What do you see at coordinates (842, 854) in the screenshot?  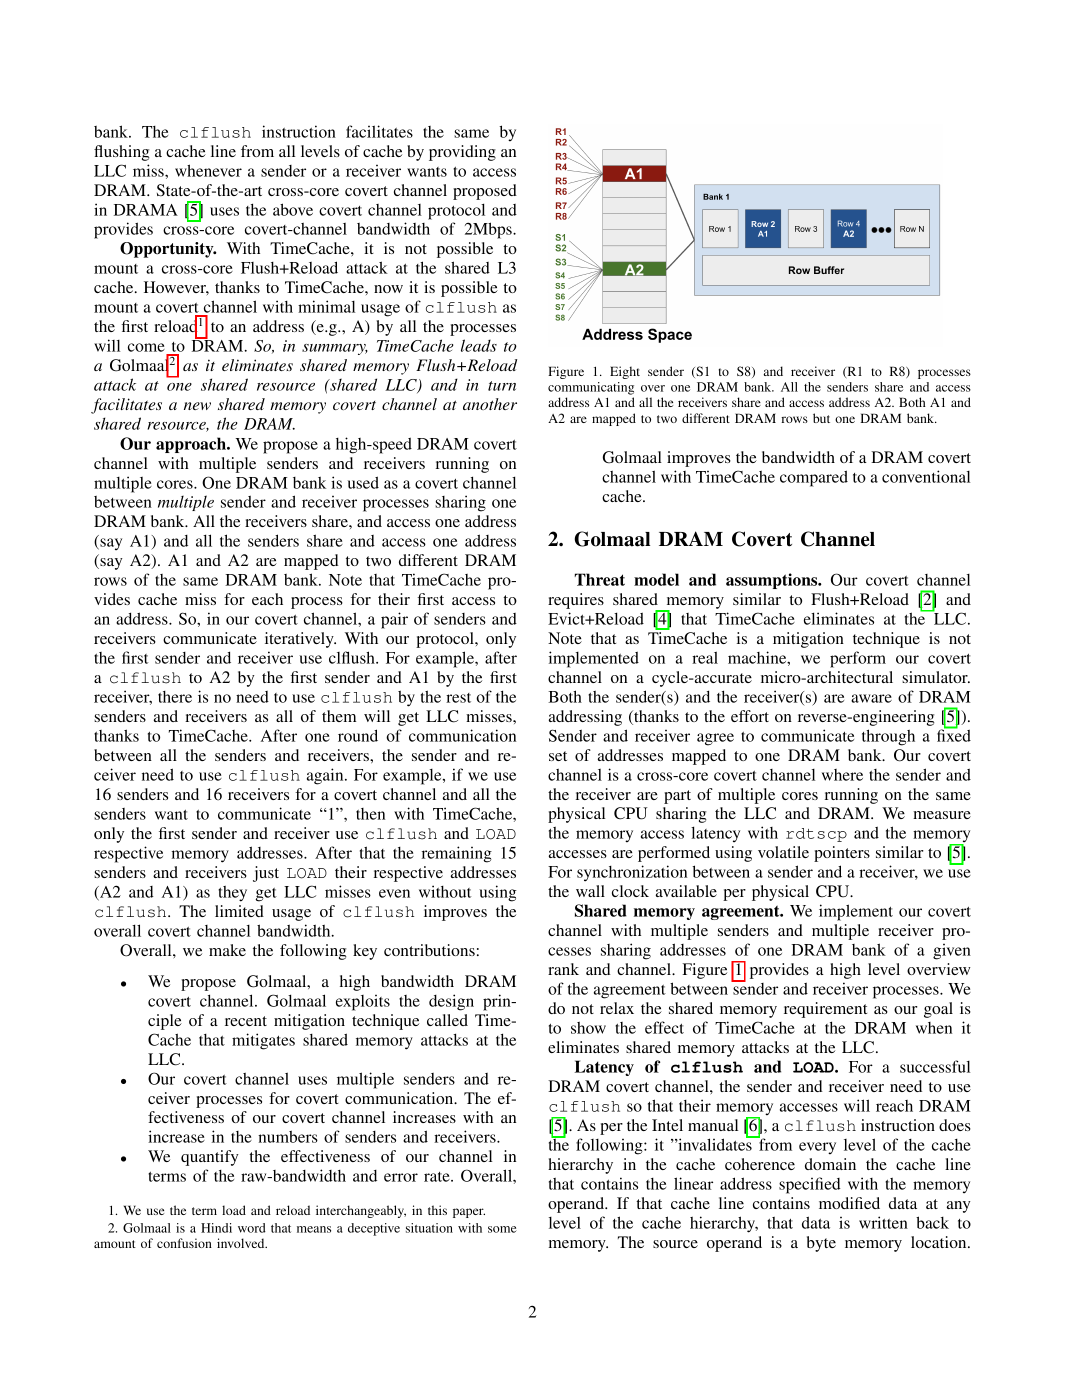 I see `pointers` at bounding box center [842, 854].
